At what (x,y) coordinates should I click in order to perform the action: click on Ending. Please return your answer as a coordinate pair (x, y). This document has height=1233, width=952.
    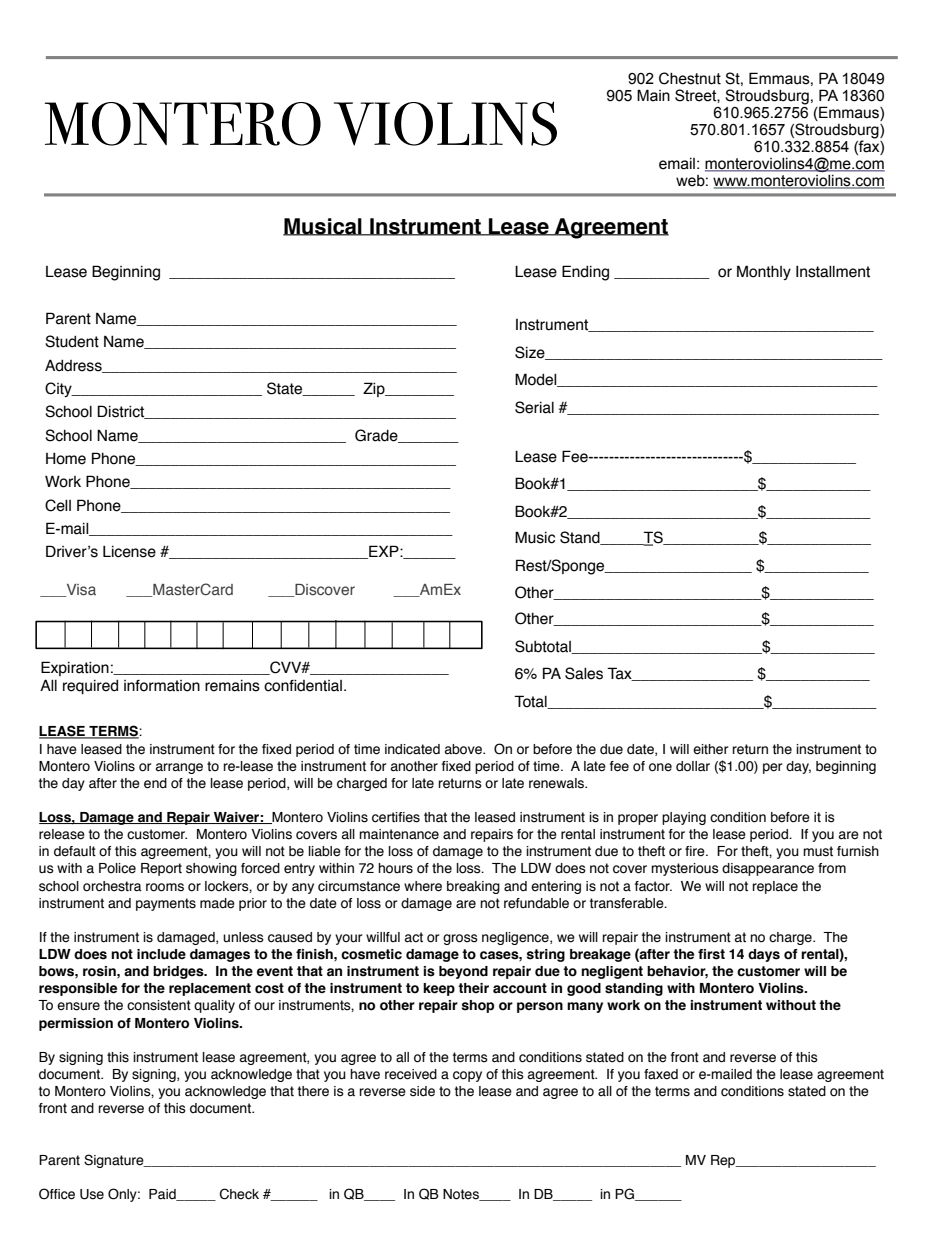
    Looking at the image, I should click on (585, 273).
